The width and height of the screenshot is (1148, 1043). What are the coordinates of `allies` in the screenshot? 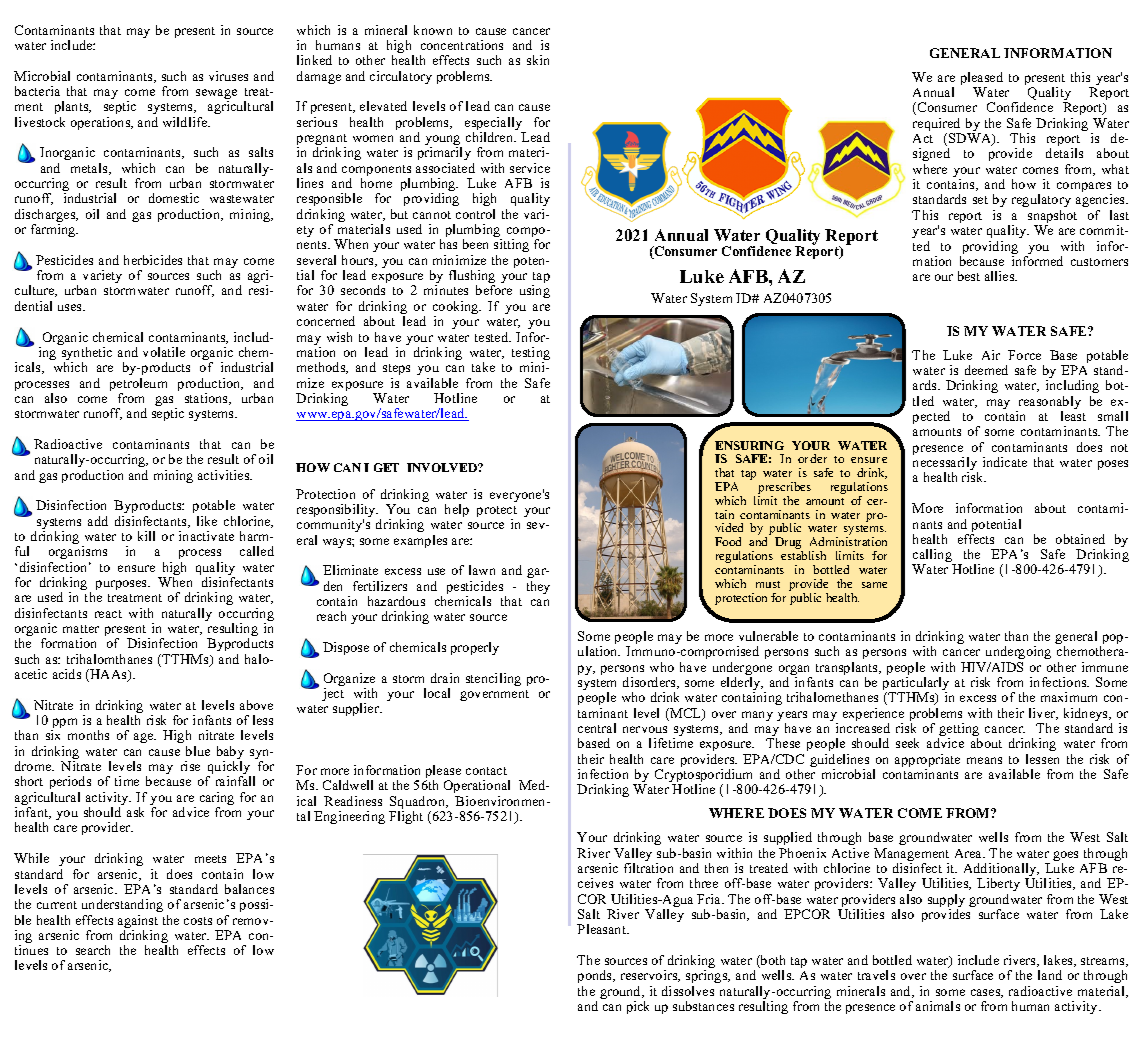 It's located at (1001, 276).
